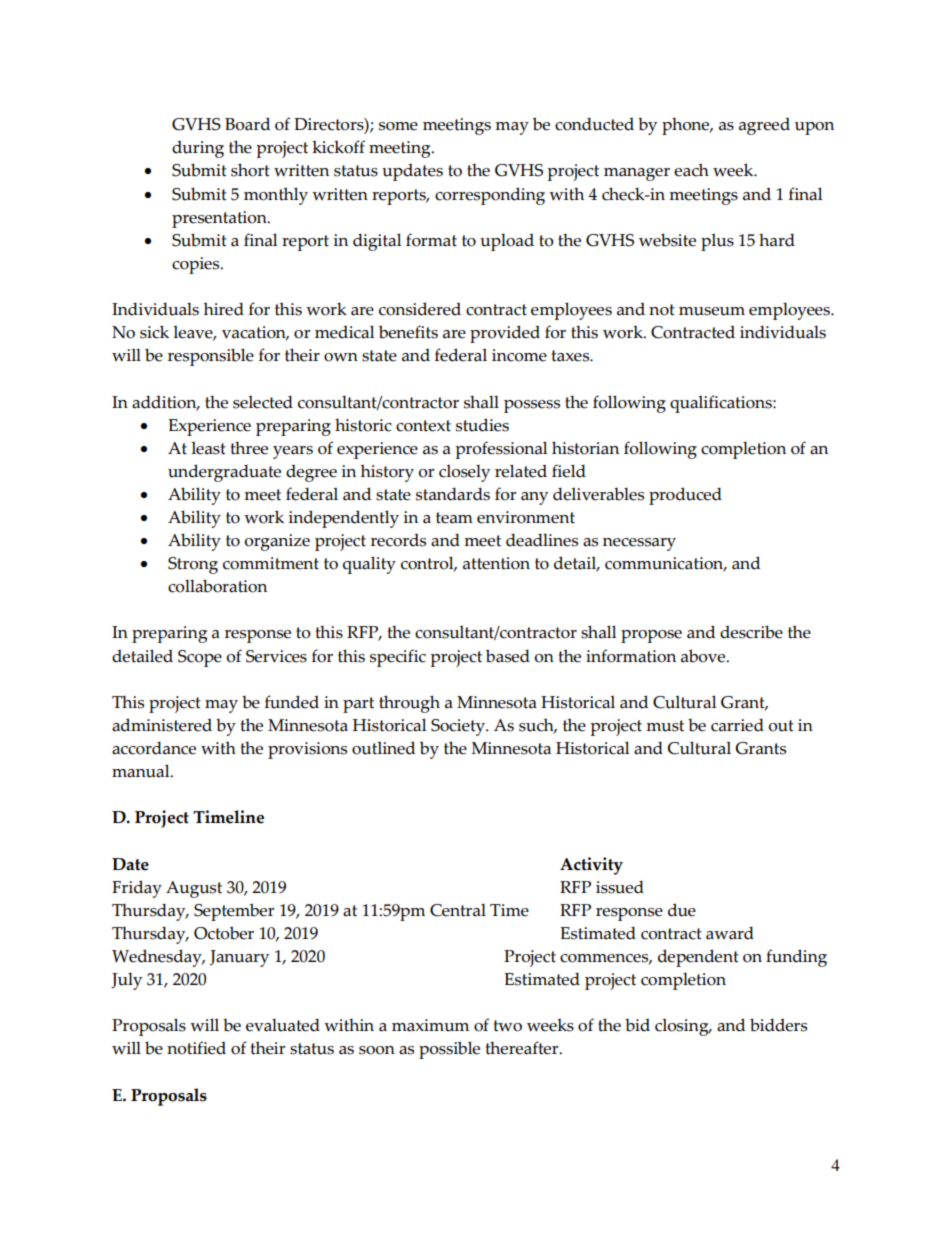  What do you see at coordinates (691, 170) in the document?
I see `each` at bounding box center [691, 170].
